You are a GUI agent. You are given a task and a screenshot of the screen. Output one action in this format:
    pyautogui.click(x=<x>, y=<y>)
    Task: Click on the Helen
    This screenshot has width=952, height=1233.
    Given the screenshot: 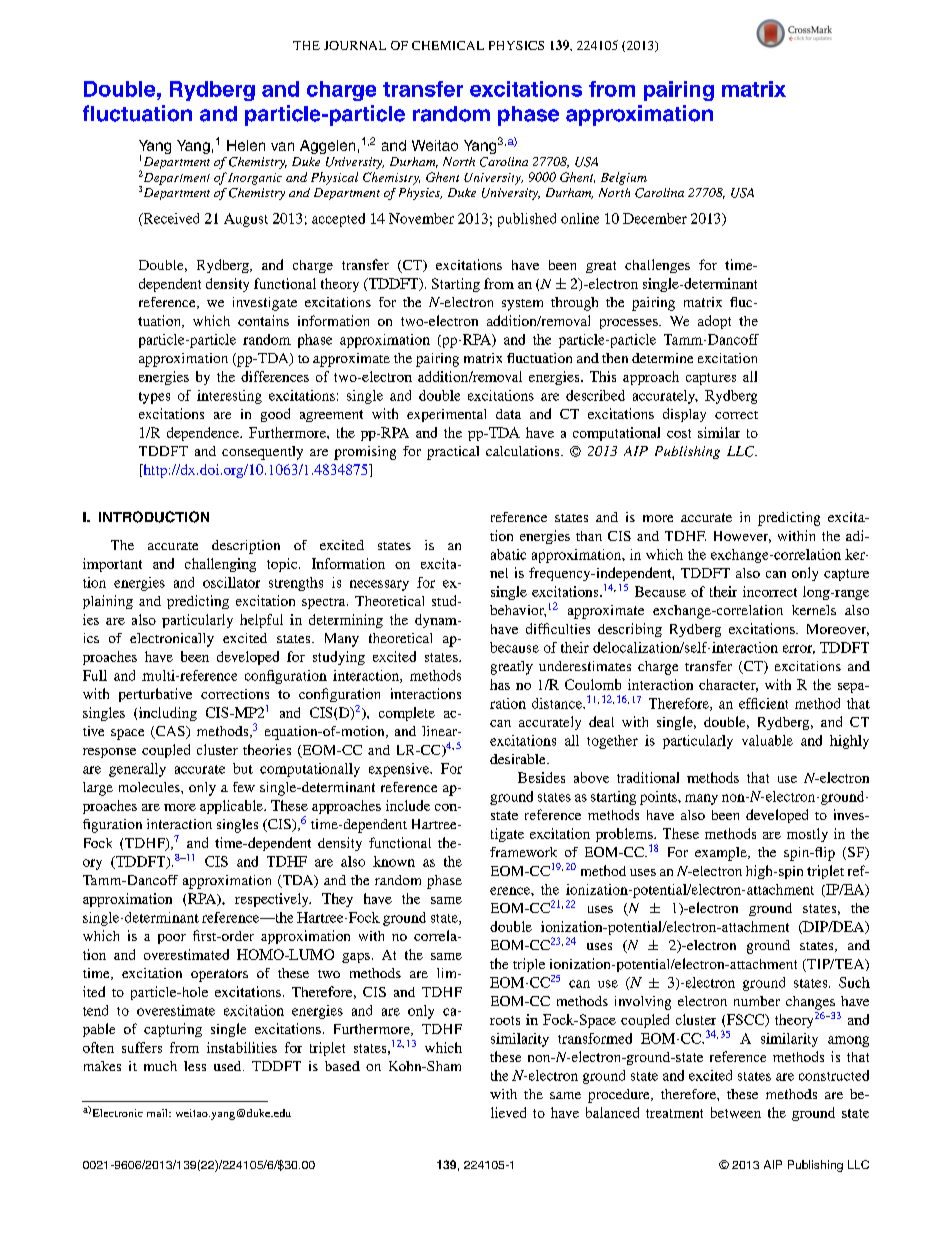 What is the action you would take?
    pyautogui.click(x=246, y=145)
